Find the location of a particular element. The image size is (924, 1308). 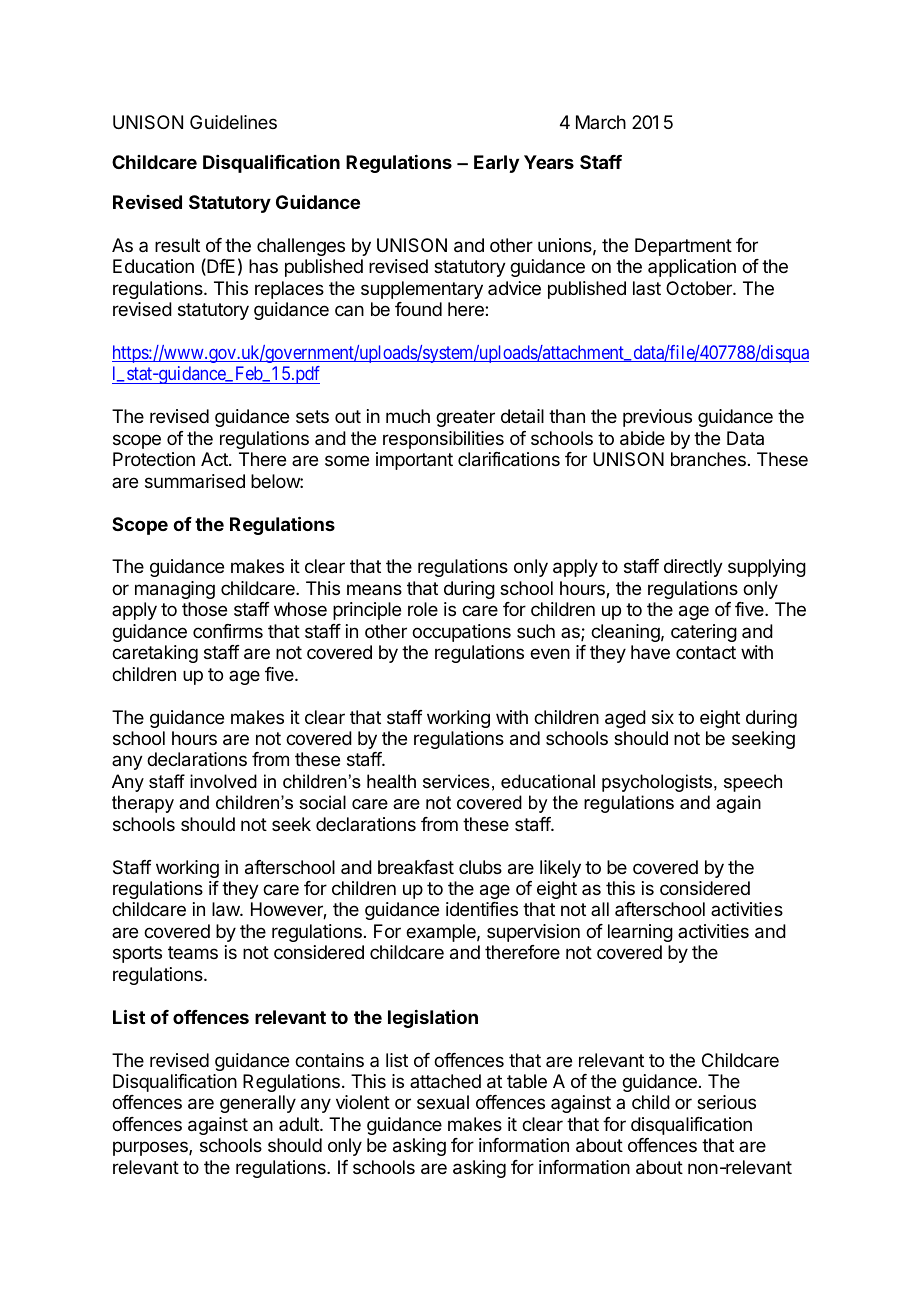

confirms is located at coordinates (228, 631).
